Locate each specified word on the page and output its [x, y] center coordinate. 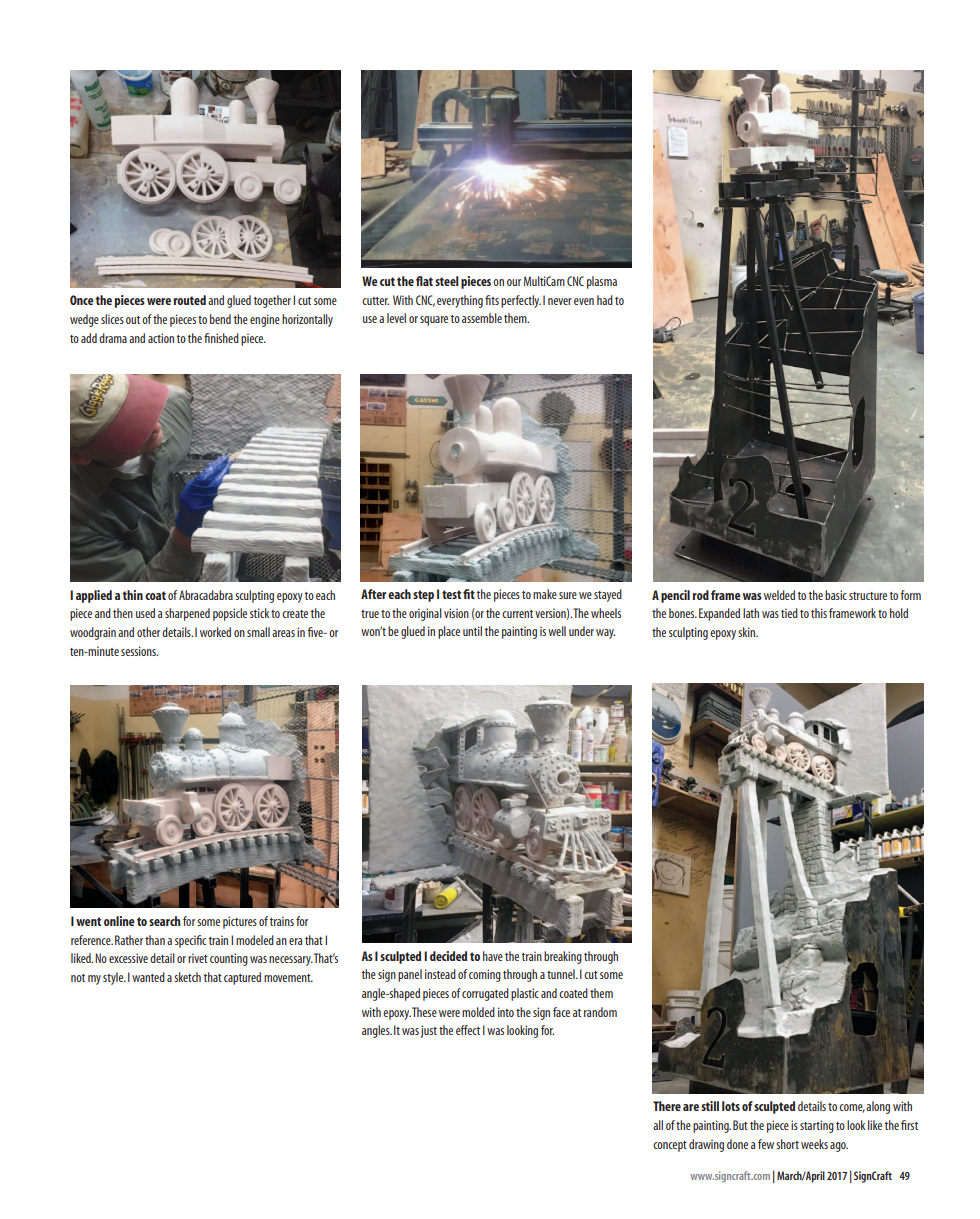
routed [190, 300]
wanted [148, 977]
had [605, 300]
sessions [139, 651]
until [472, 631]
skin [747, 632]
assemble [482, 318]
